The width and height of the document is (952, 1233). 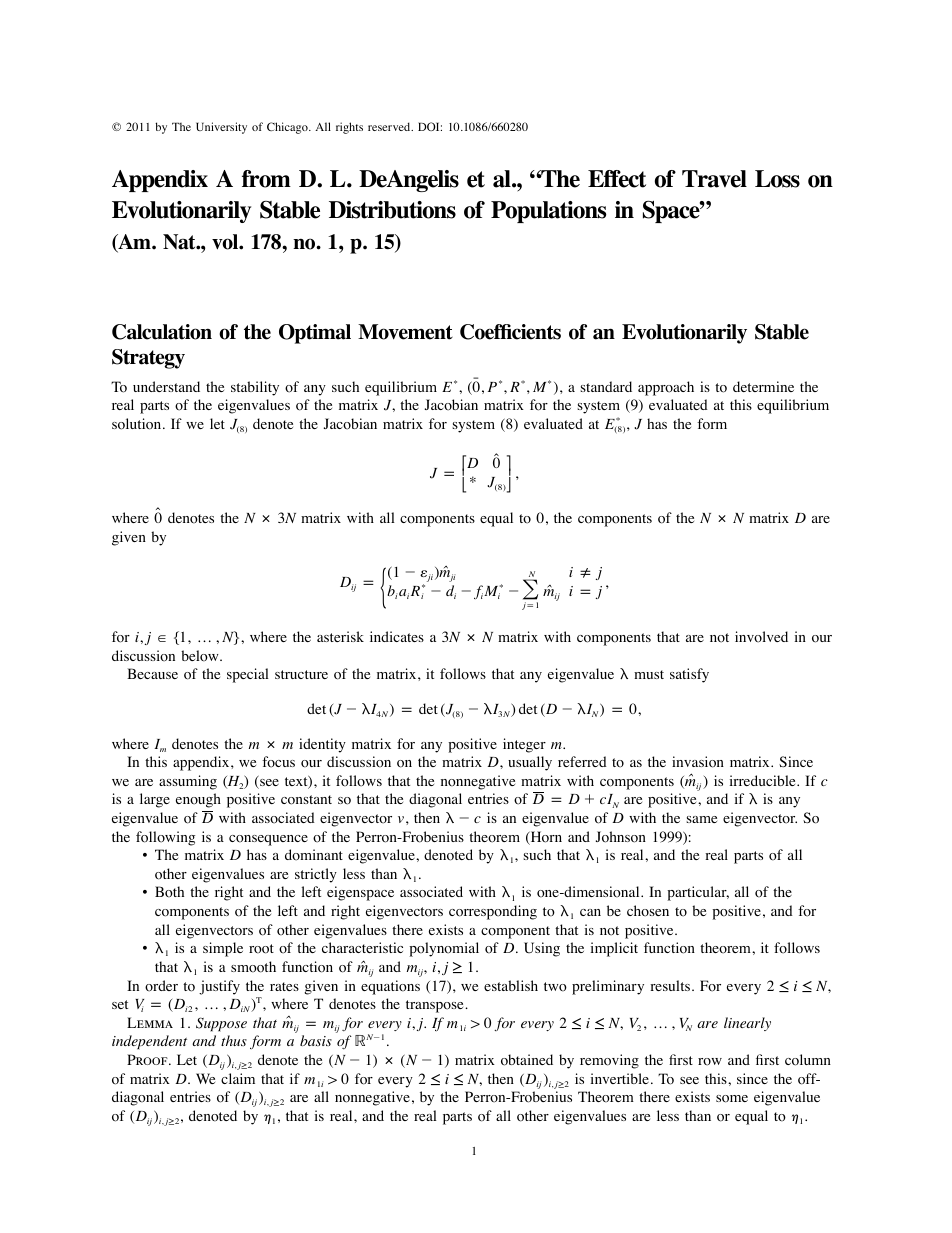 What do you see at coordinates (710, 1062) in the document?
I see `row` at bounding box center [710, 1062].
